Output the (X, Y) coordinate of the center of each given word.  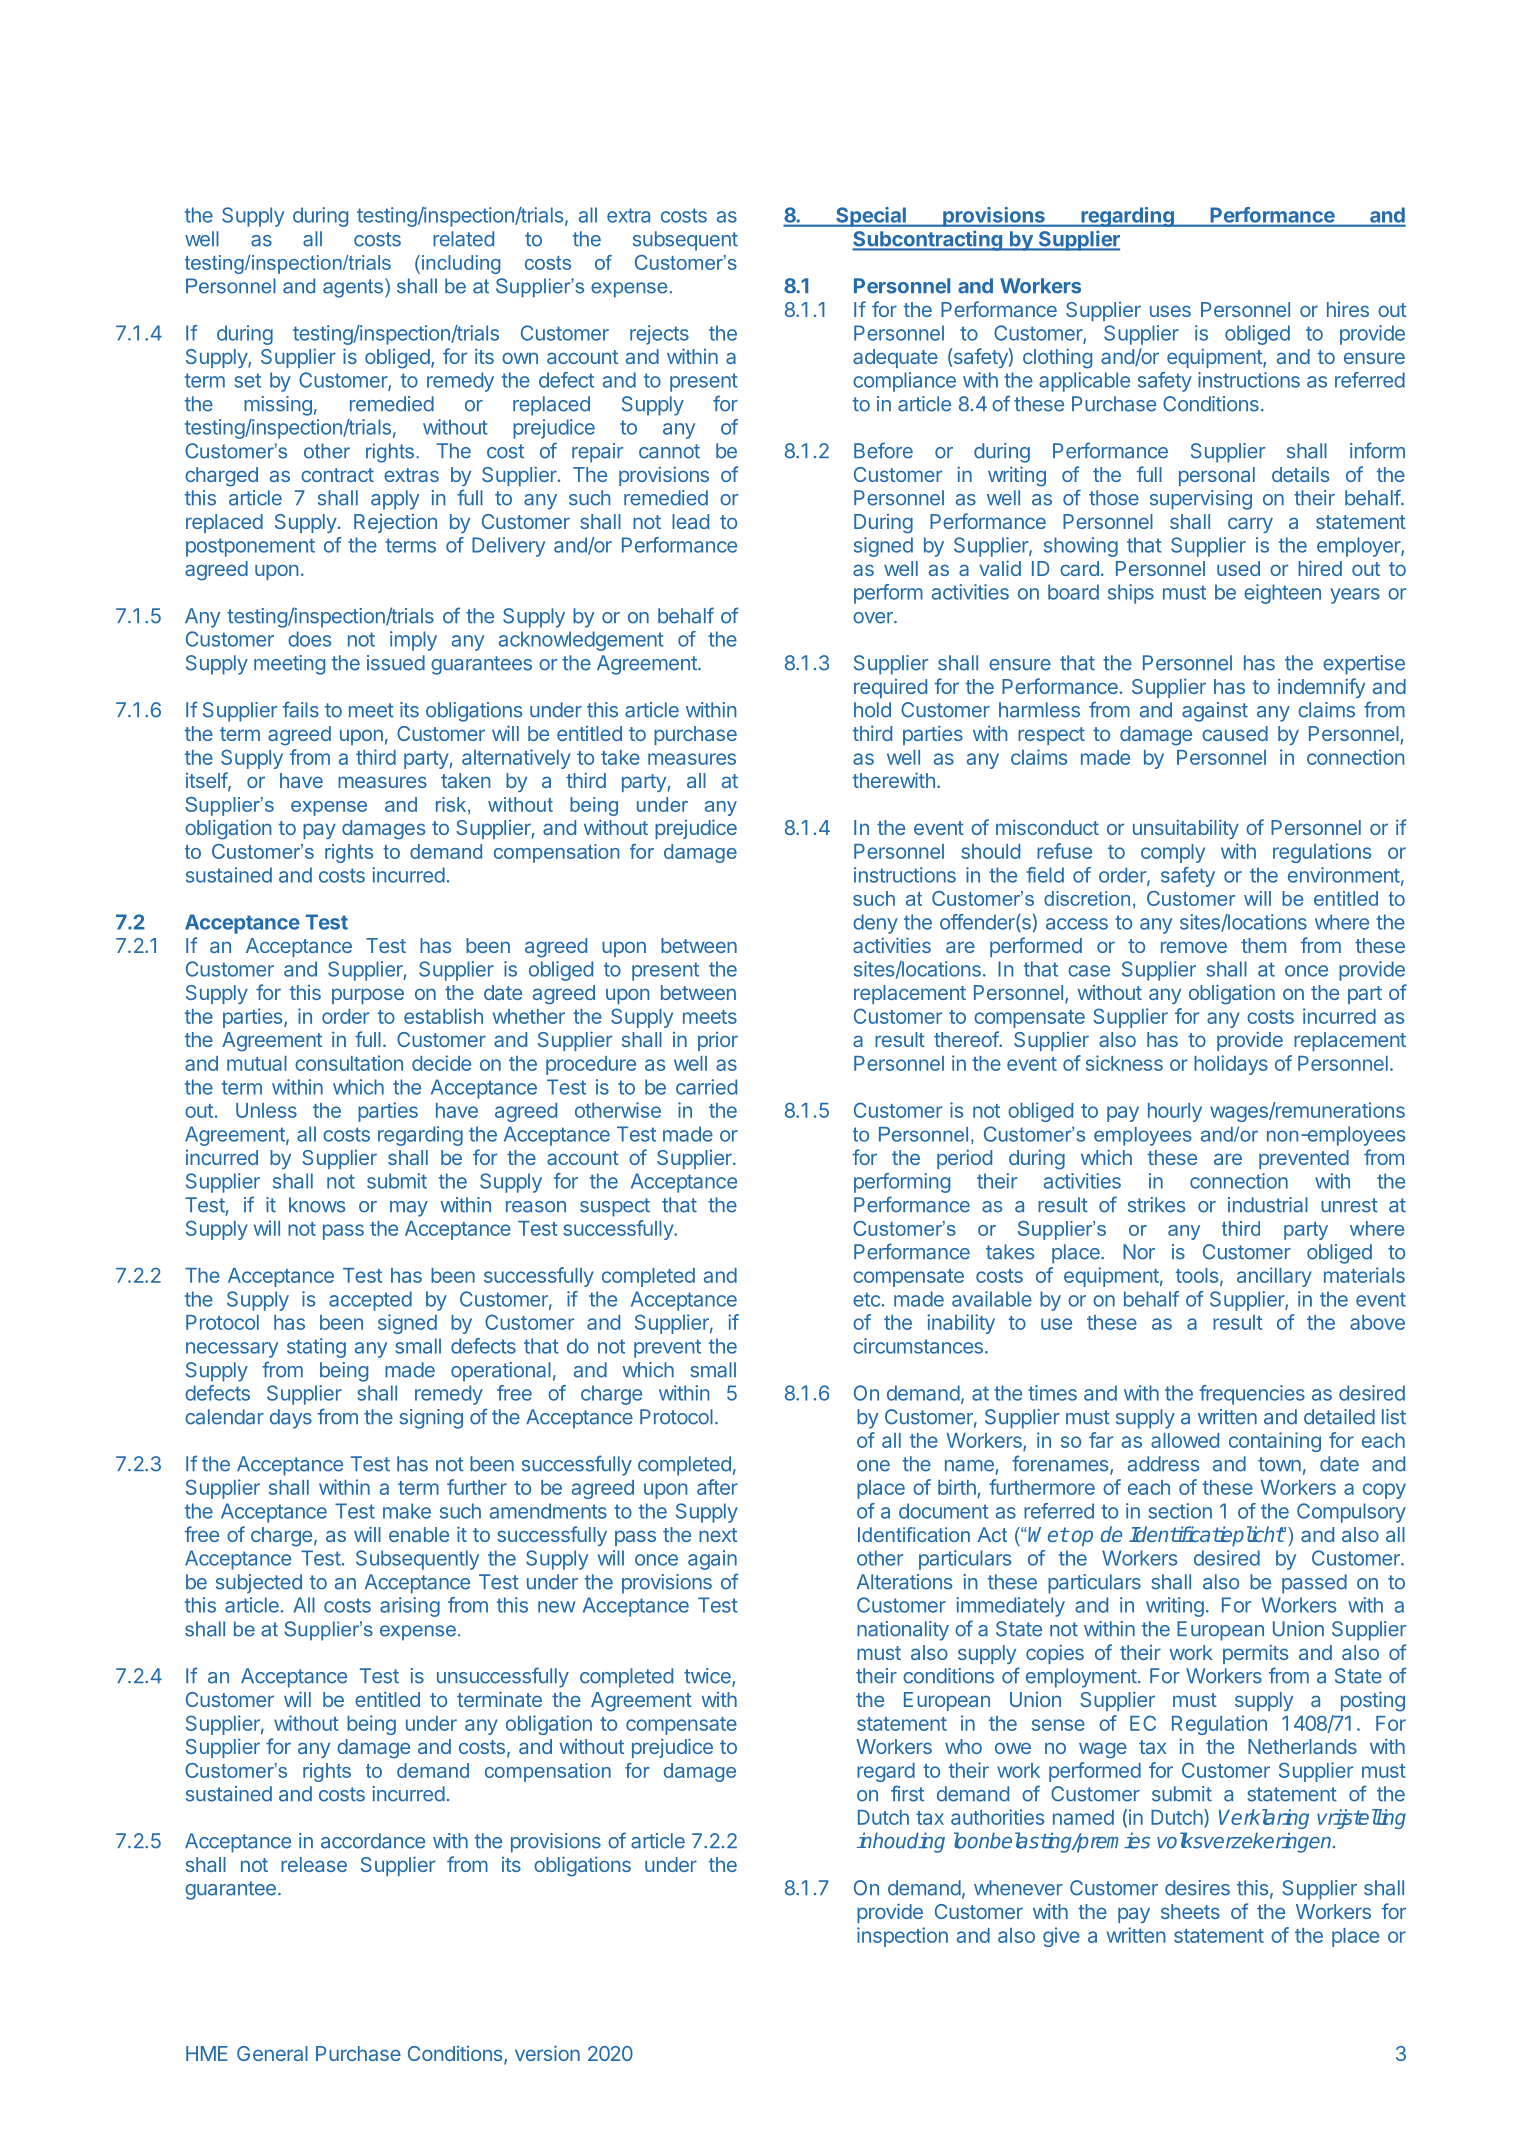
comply (1173, 853)
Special (871, 217)
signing (431, 1419)
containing (1275, 1442)
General (272, 2053)
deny (875, 924)
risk (452, 805)
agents (353, 288)
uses (1170, 311)
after (717, 1487)
